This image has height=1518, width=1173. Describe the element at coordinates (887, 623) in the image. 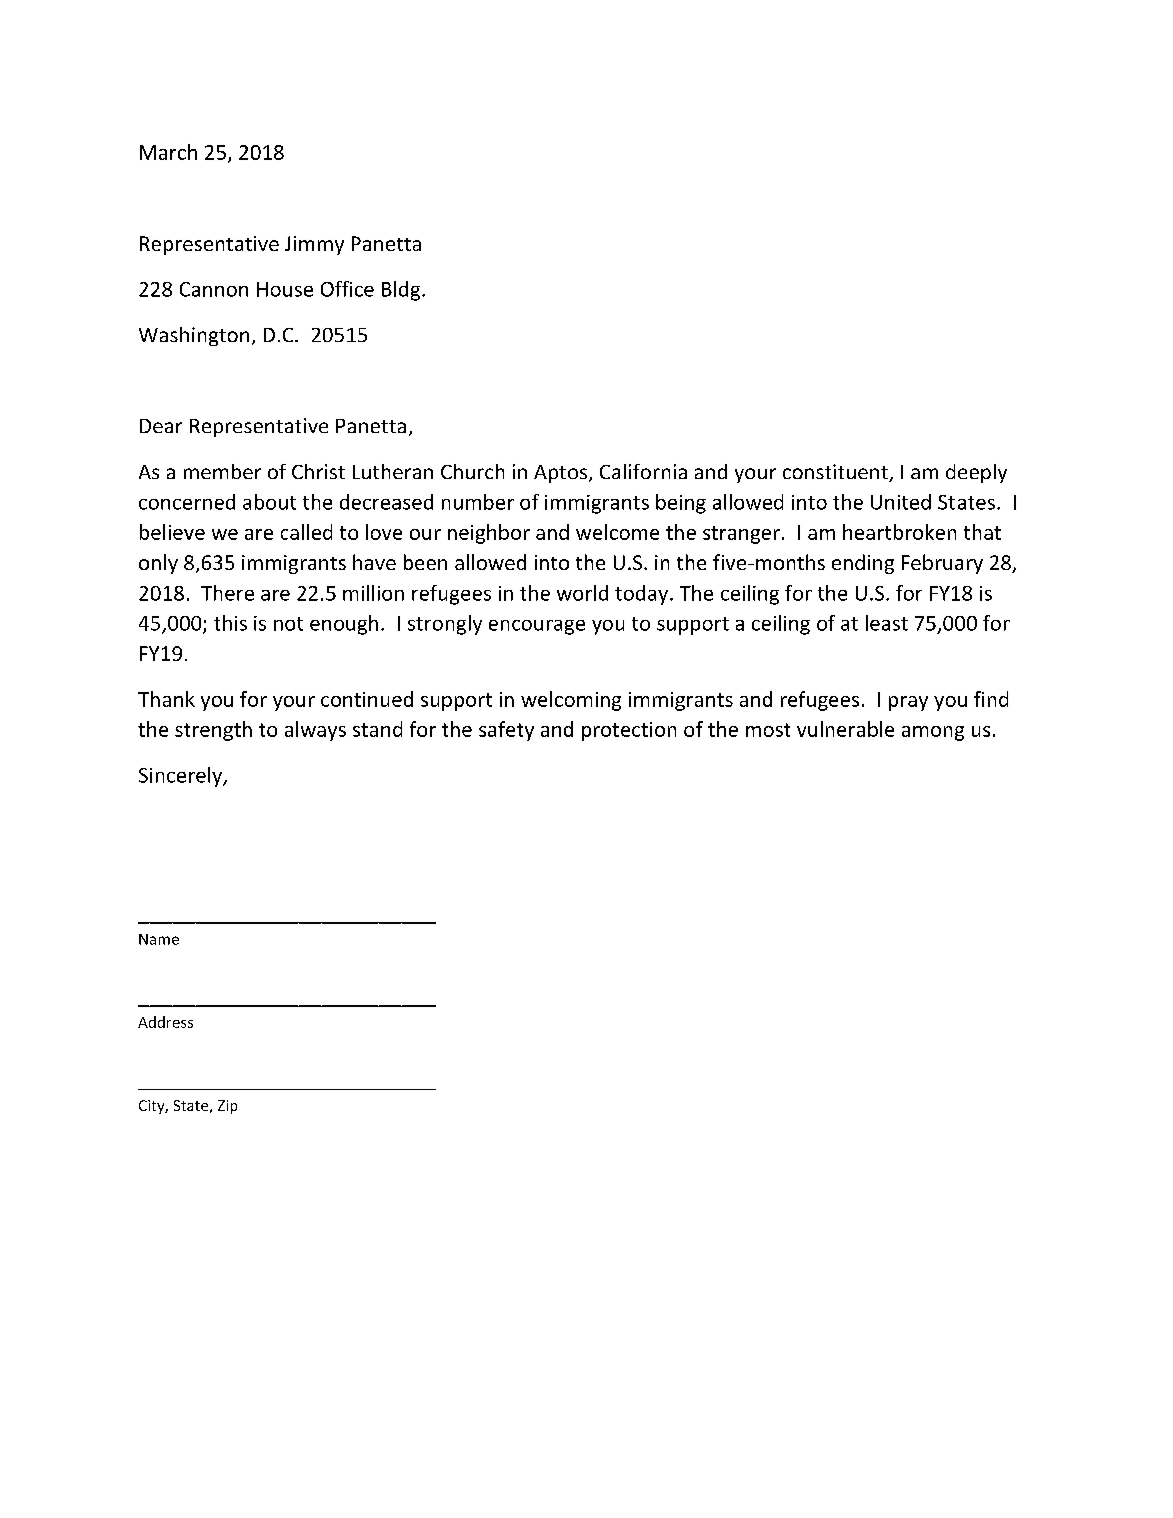

I see `least` at that location.
